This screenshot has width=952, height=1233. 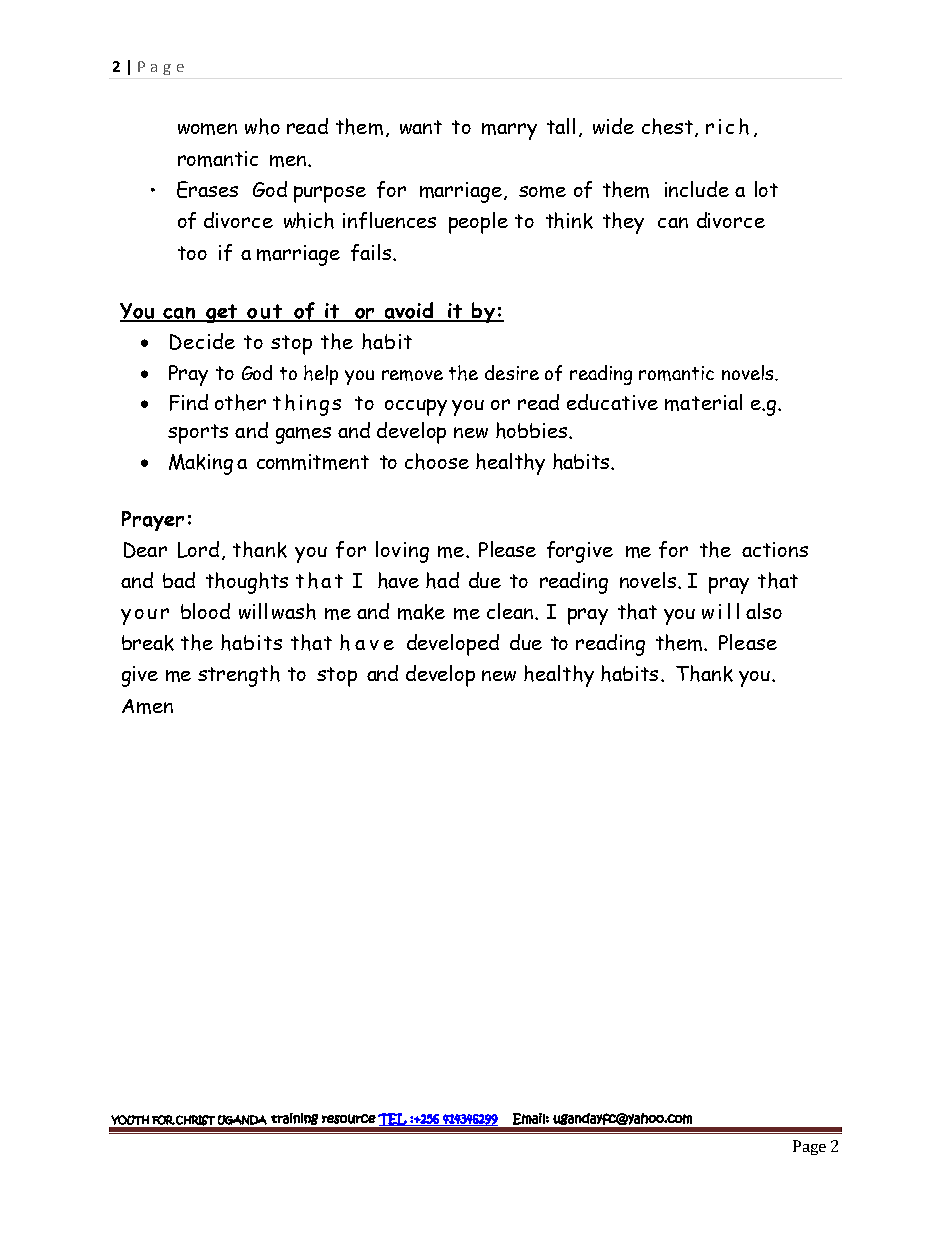 What do you see at coordinates (207, 129) in the screenshot?
I see `women` at bounding box center [207, 129].
